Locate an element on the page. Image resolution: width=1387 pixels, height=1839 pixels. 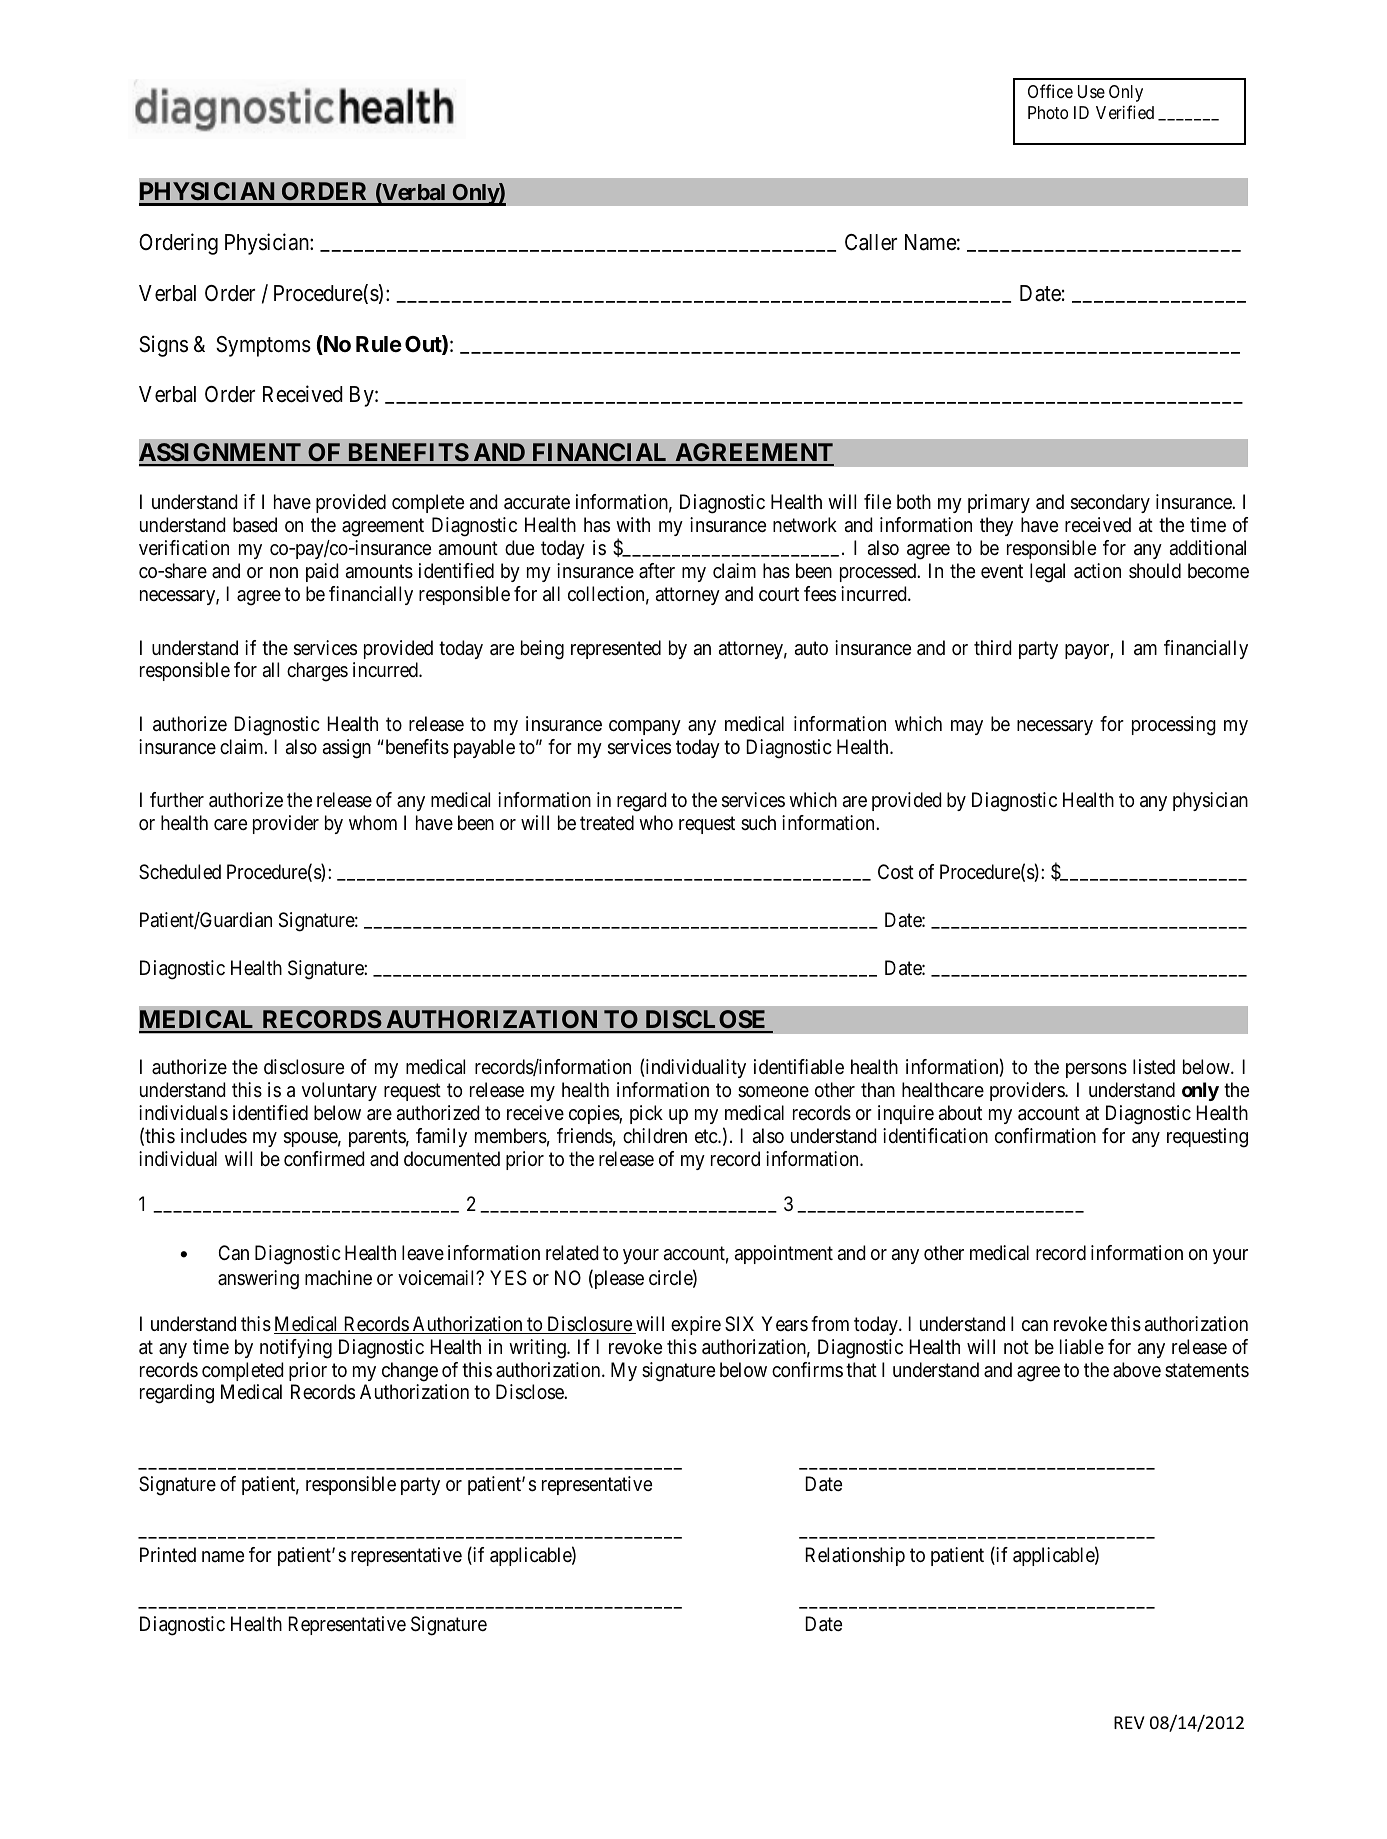
Verified is located at coordinates (1125, 112).
